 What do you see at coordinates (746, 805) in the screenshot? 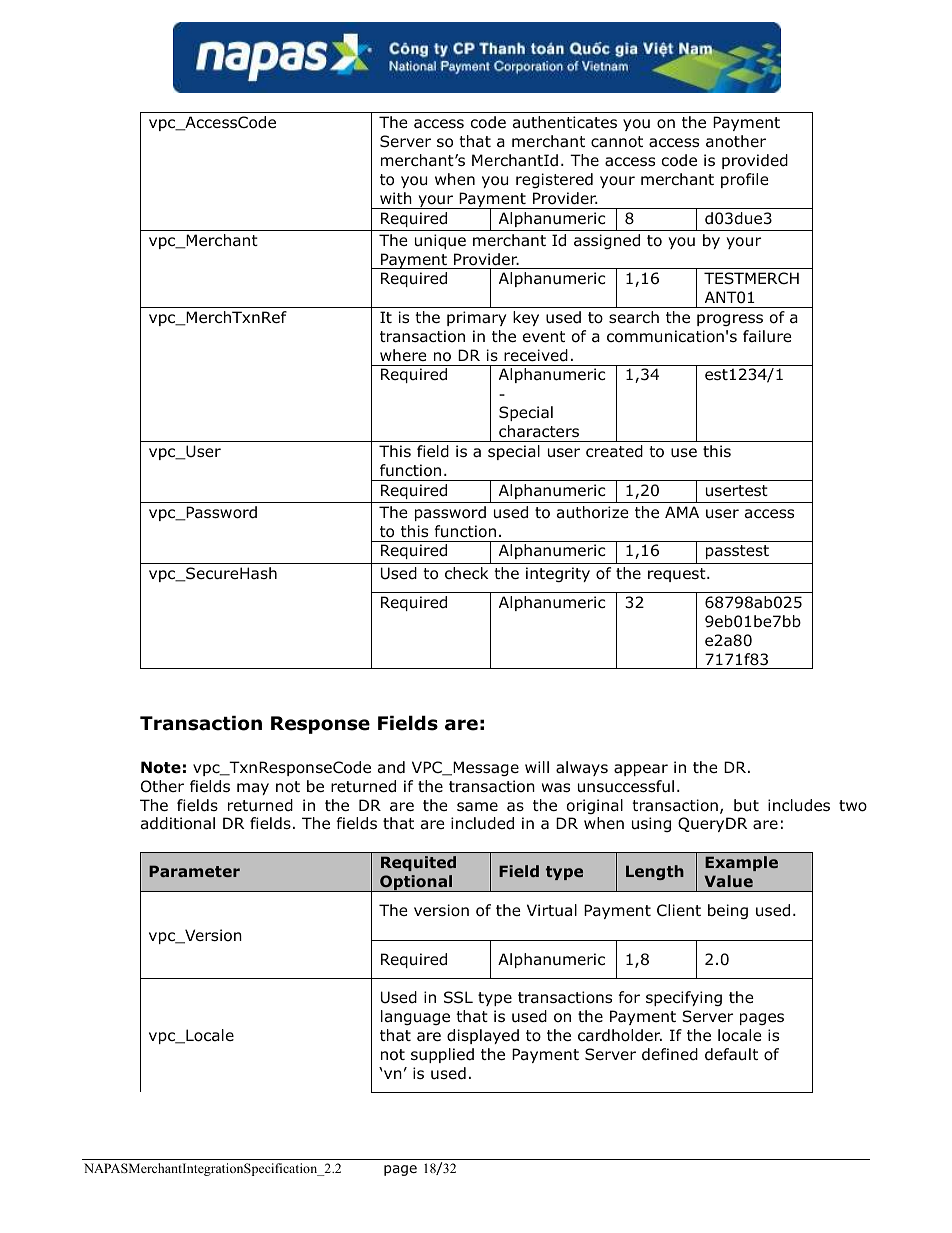
I see `but` at bounding box center [746, 805].
